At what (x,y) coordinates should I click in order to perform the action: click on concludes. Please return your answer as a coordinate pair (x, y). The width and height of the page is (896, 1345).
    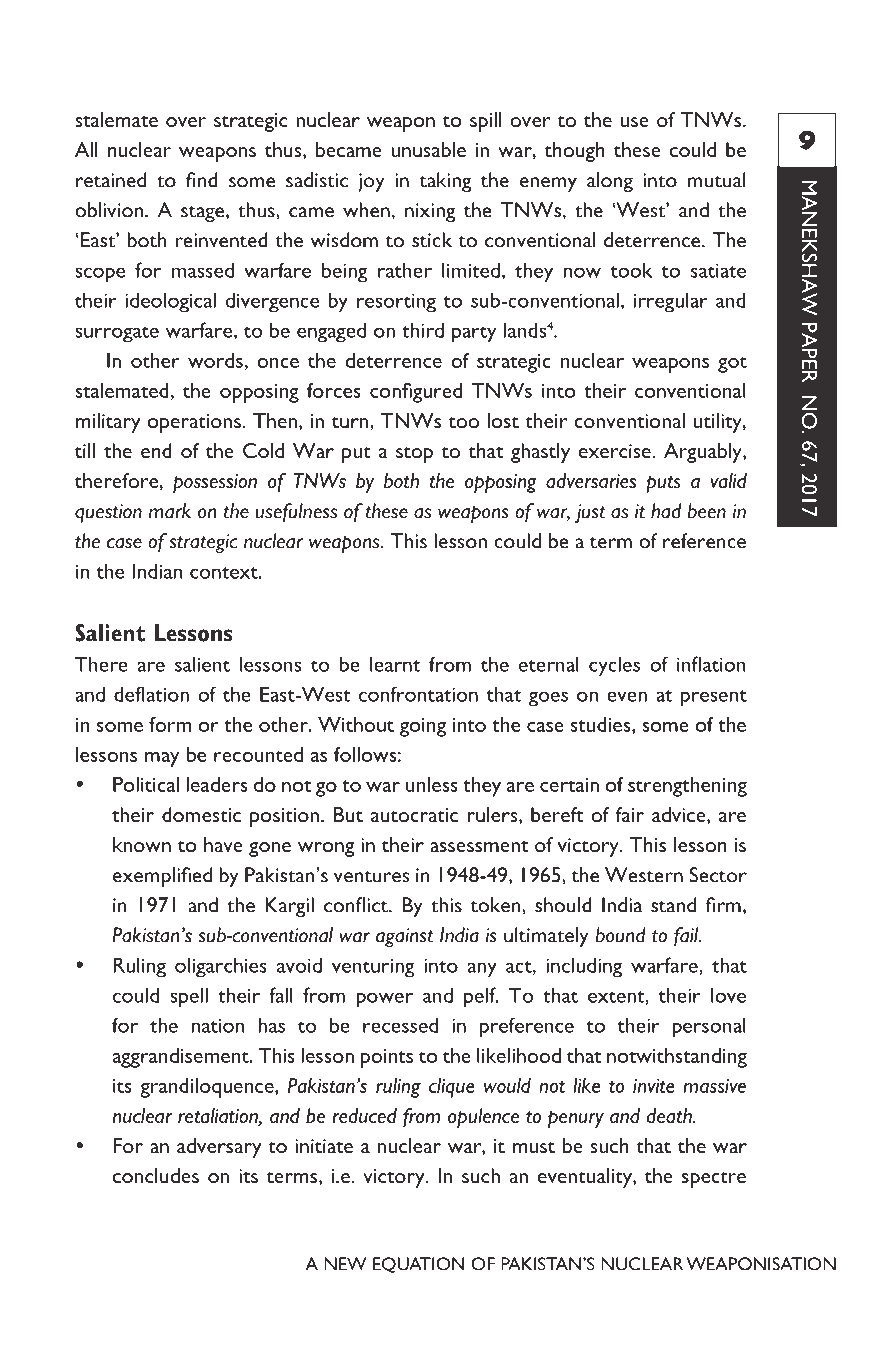
    Looking at the image, I should click on (156, 1175).
